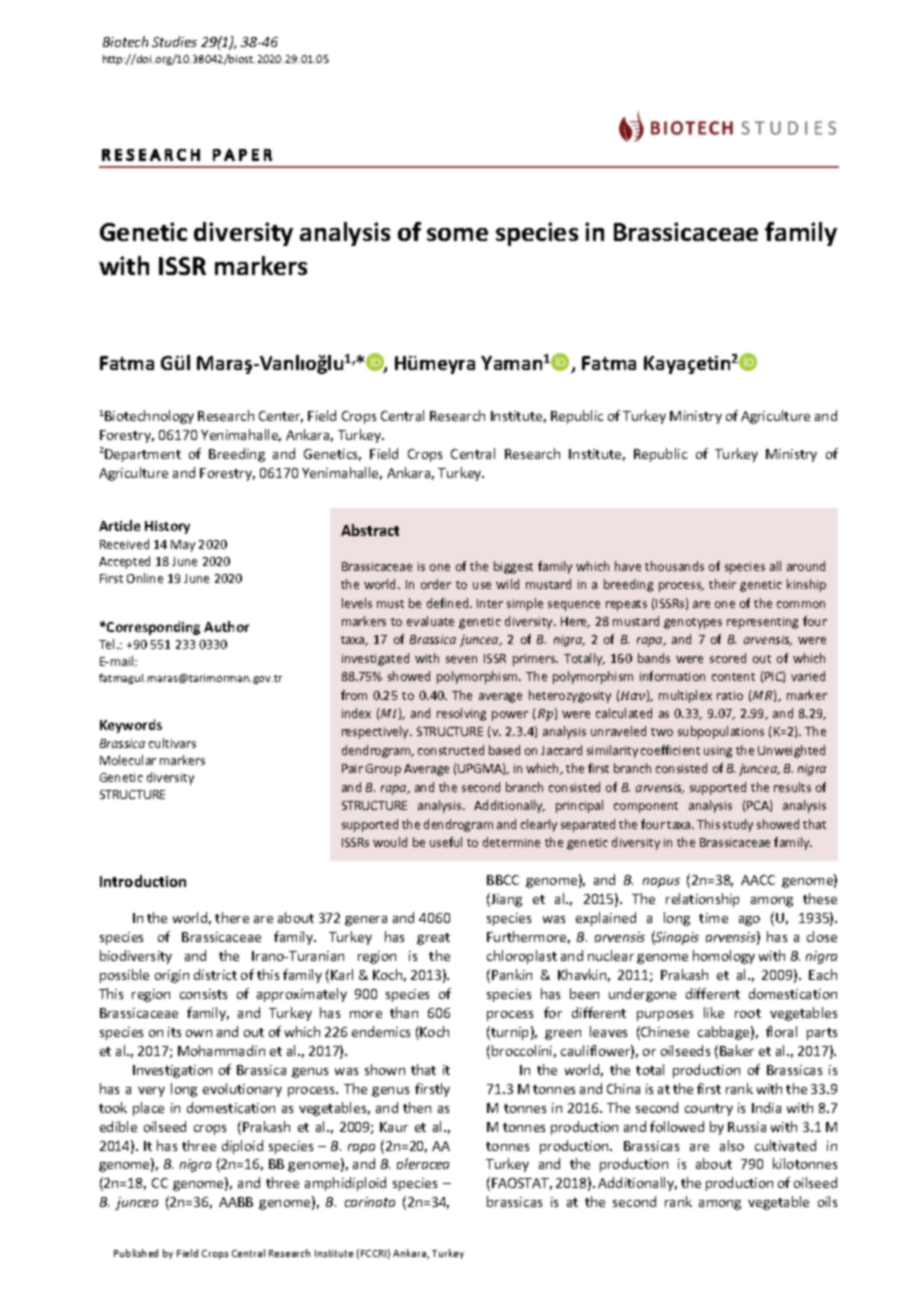 The width and height of the document is (924, 1308). I want to click on seven, so click(461, 659).
